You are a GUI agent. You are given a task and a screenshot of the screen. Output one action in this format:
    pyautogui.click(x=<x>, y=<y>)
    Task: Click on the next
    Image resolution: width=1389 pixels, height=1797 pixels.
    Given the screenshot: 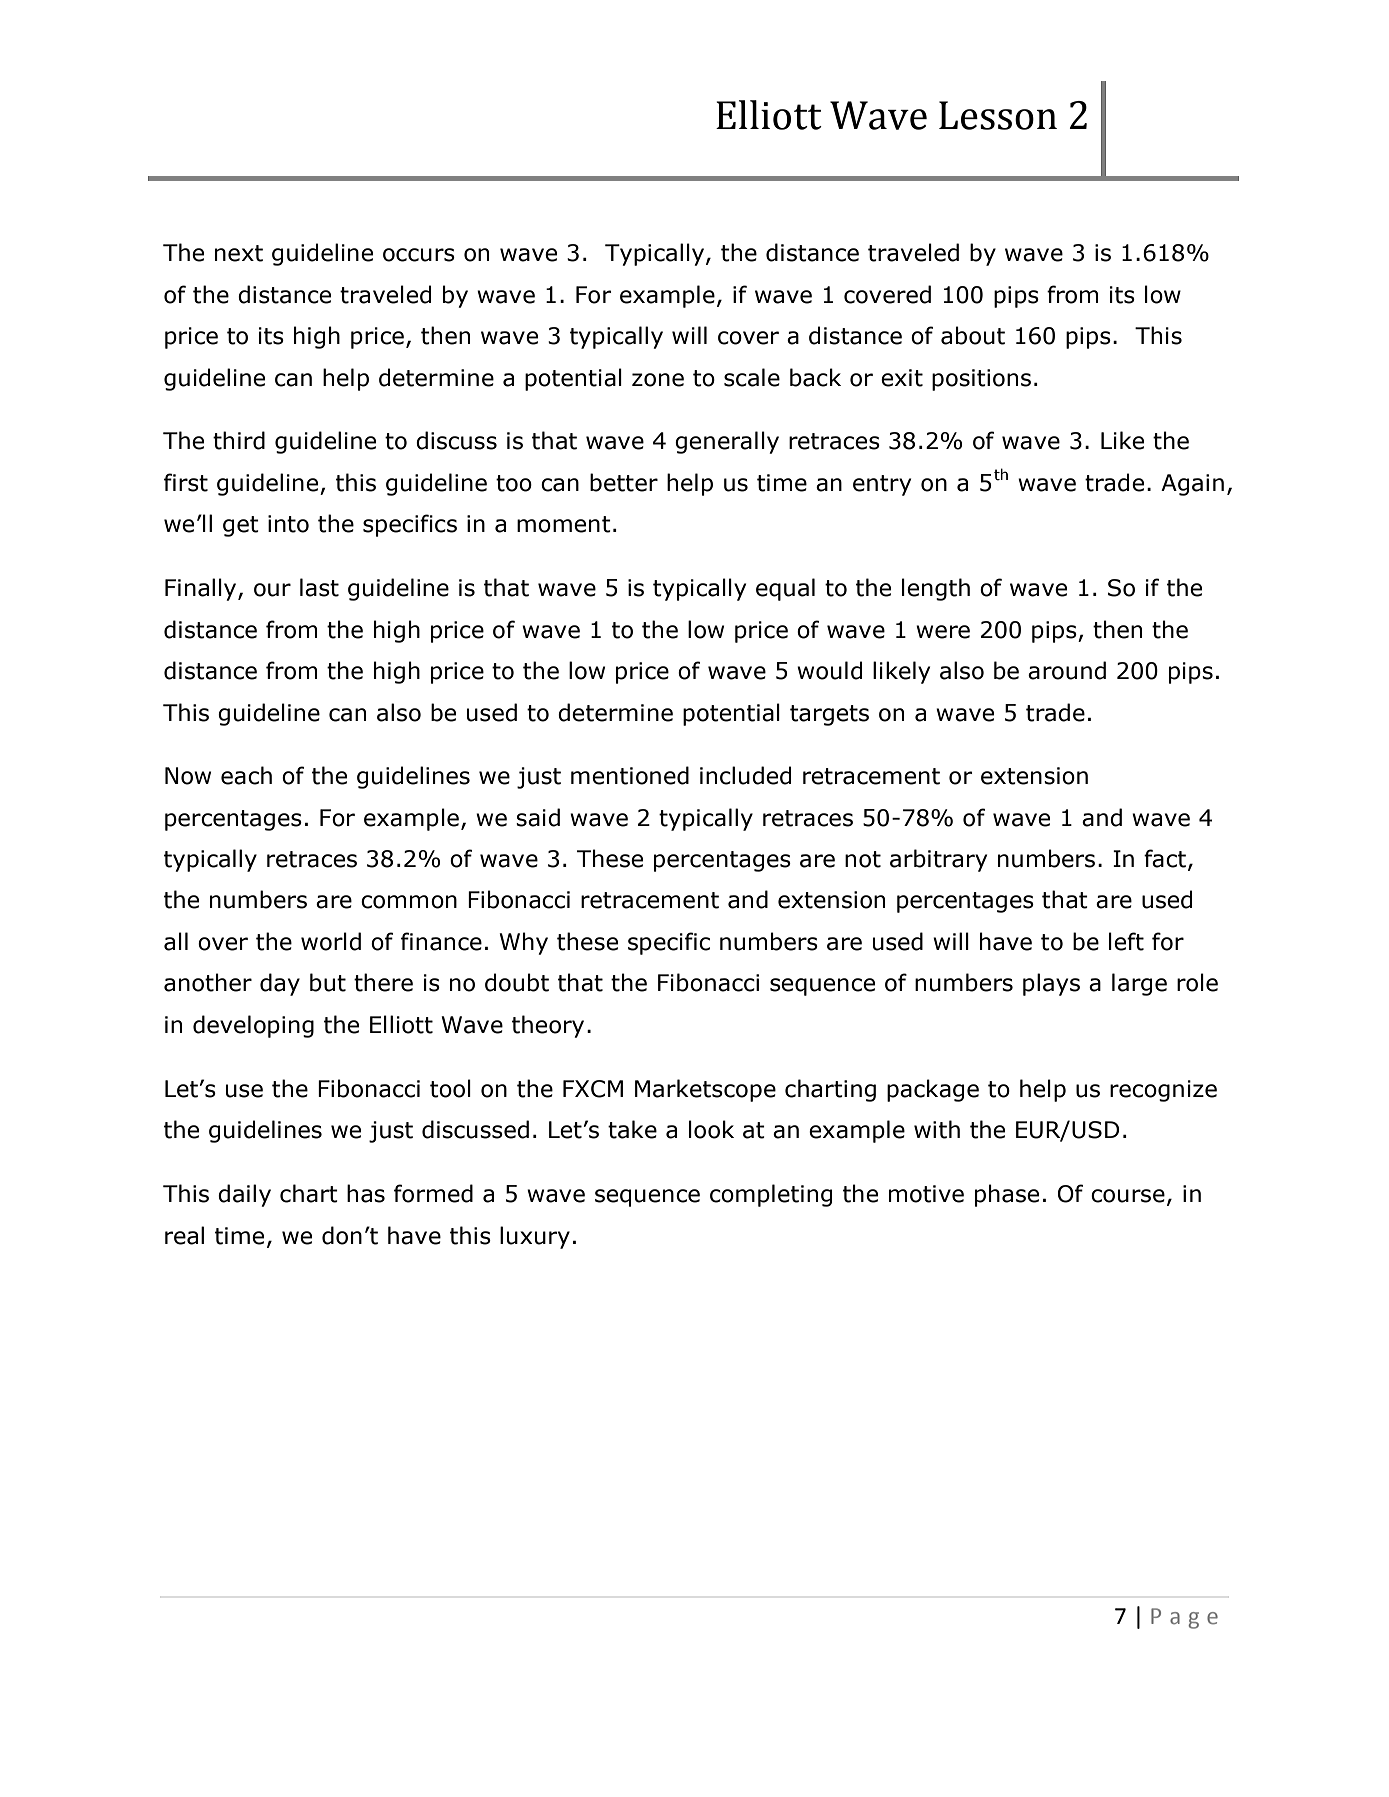 What is the action you would take?
    pyautogui.click(x=239, y=253)
